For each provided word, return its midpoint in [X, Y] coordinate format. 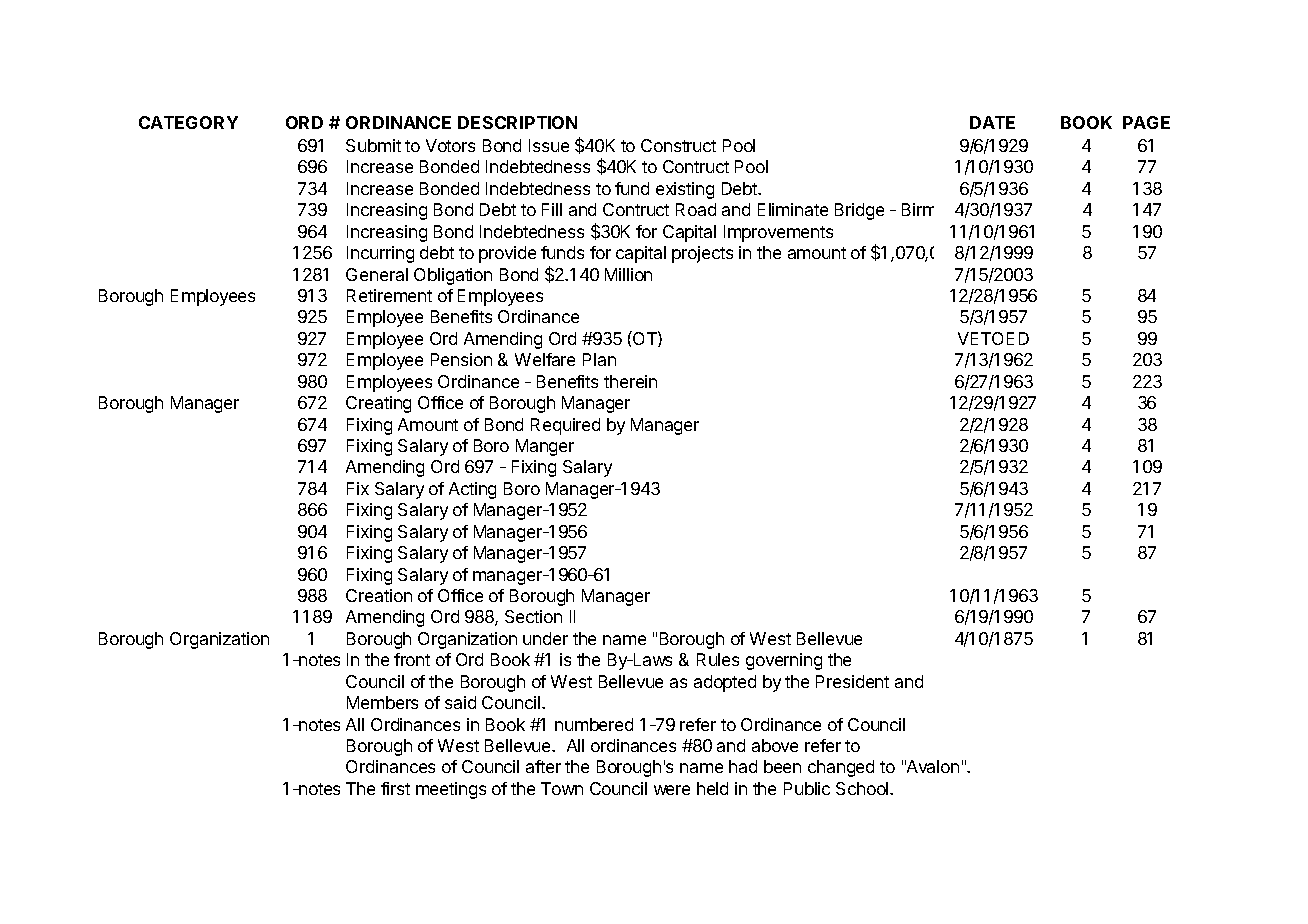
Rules [718, 659]
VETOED [993, 338]
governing [784, 661]
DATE [992, 122]
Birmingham [949, 210]
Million [628, 274]
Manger [545, 447]
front [412, 659]
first [395, 788]
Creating [378, 404]
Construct [678, 145]
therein [630, 381]
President [852, 681]
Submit [373, 145]
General [377, 274]
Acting [472, 490]
